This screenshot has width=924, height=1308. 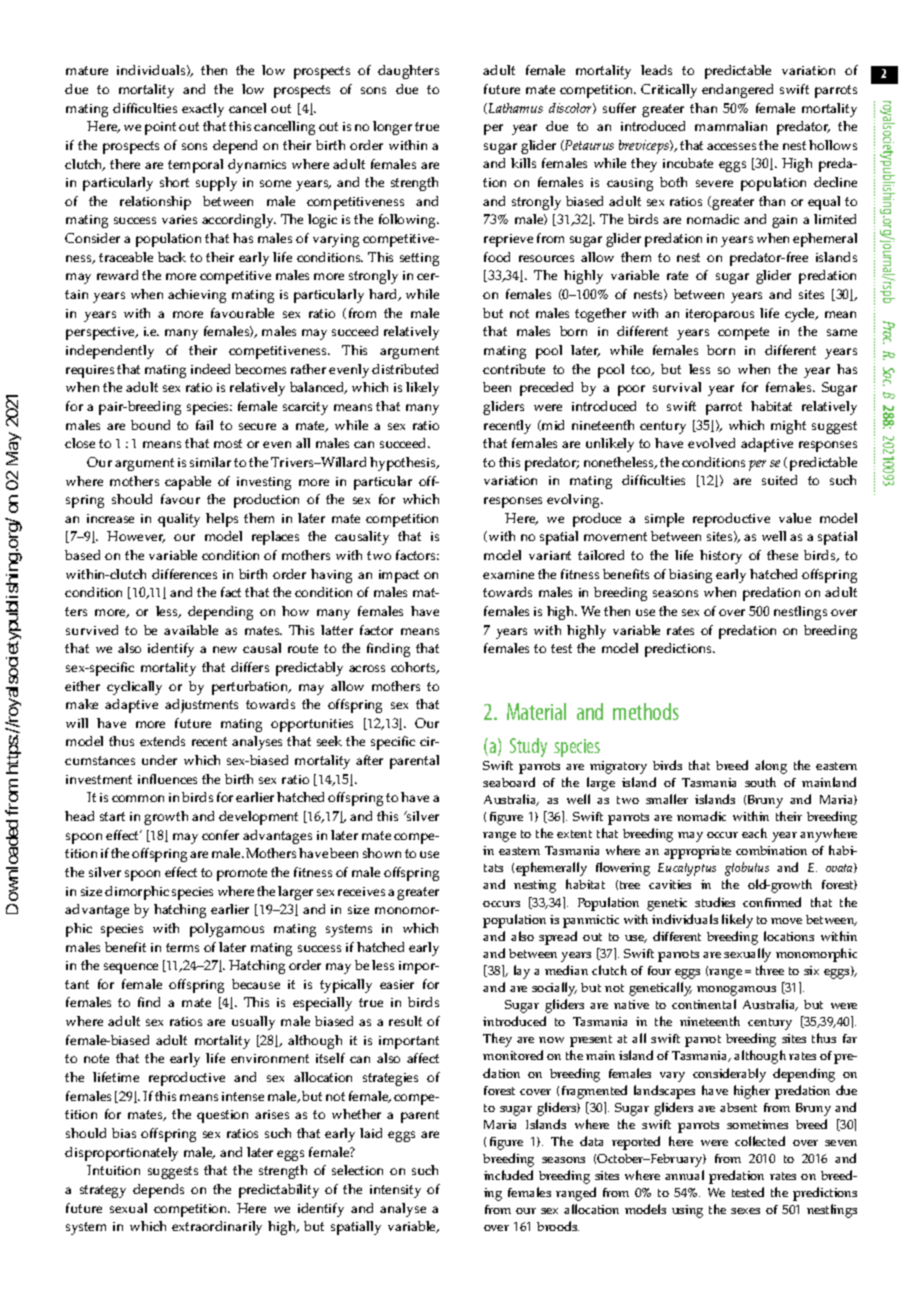 I want to click on hypothesis, so click(x=404, y=464).
